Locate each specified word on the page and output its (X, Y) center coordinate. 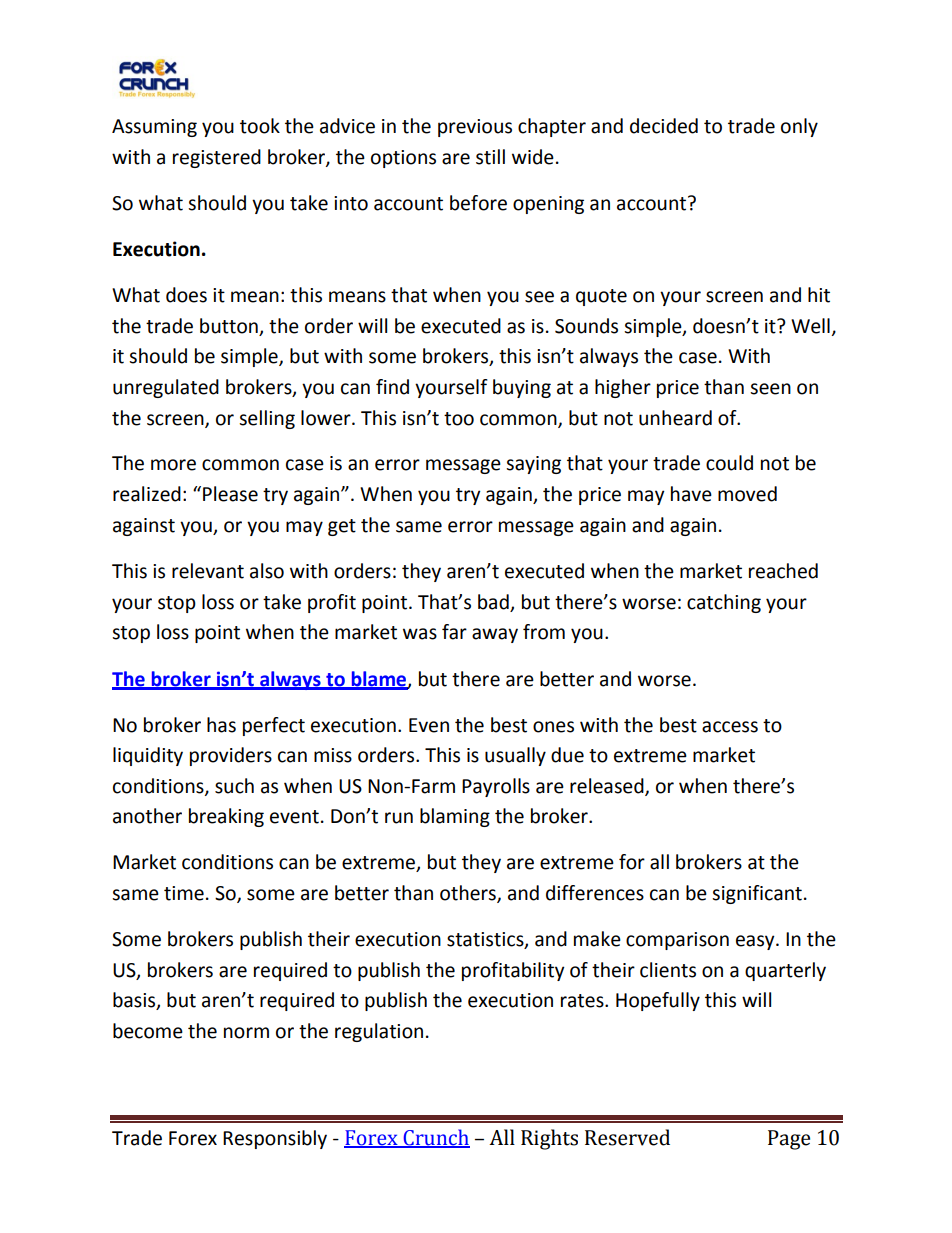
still (490, 157)
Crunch (435, 1138)
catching (724, 603)
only (799, 127)
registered (217, 158)
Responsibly (275, 1139)
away (495, 635)
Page (789, 1140)
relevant (208, 571)
